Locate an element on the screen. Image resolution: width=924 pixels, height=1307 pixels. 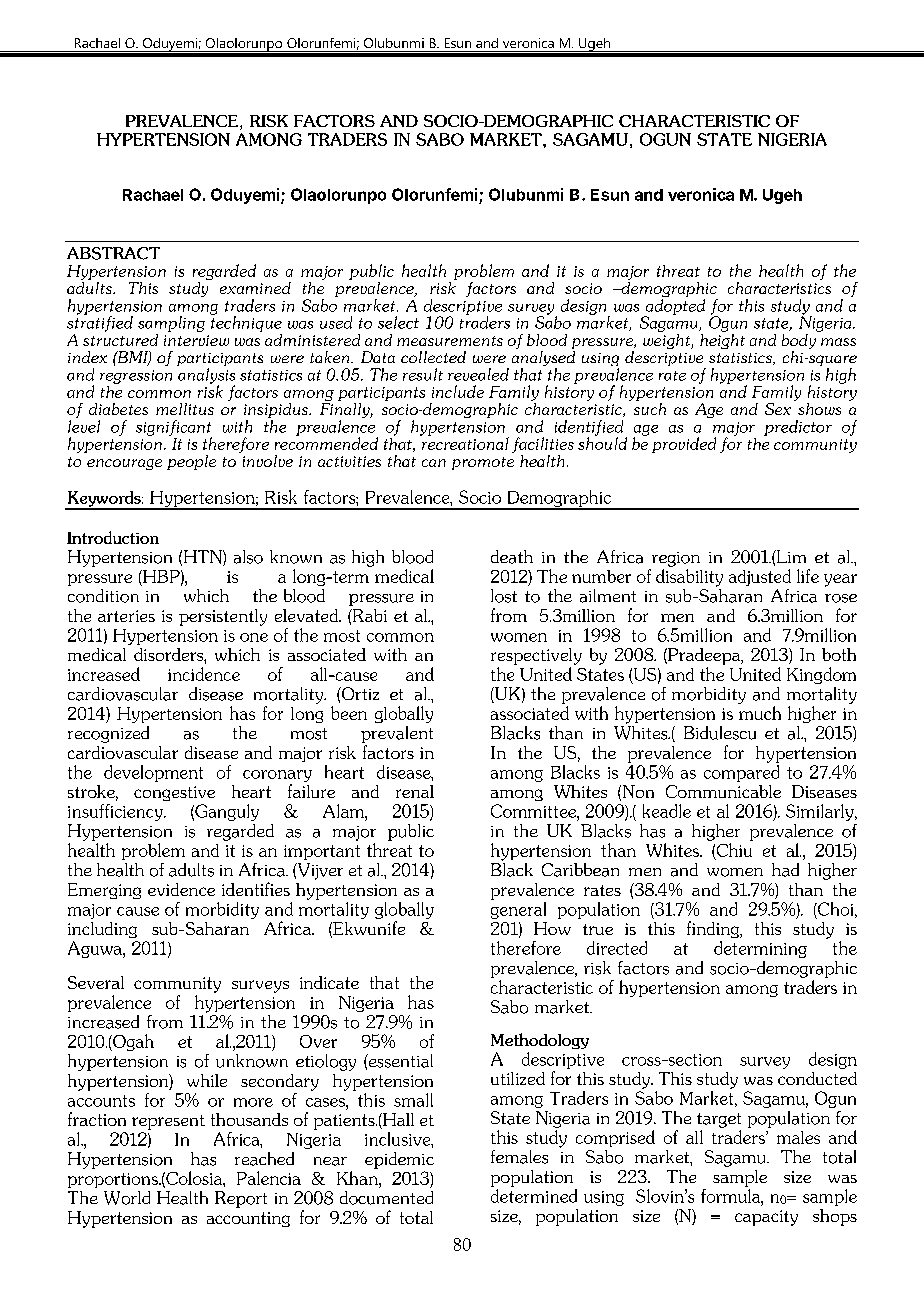
arteries is located at coordinates (126, 616).
